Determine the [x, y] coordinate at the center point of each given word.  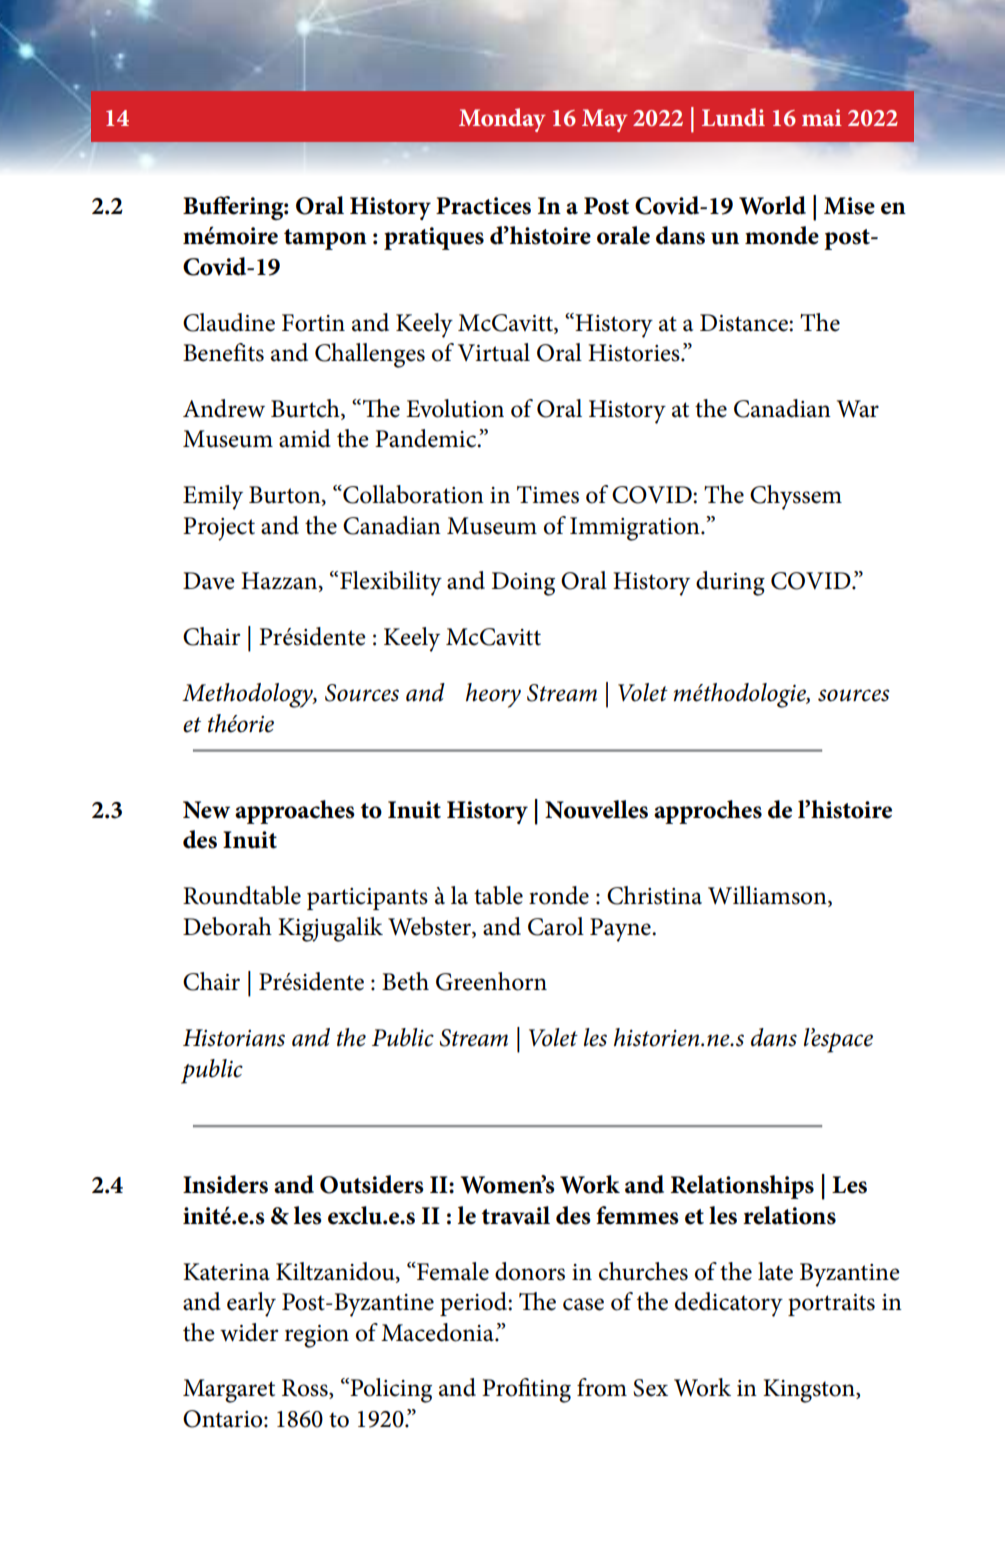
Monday [502, 120]
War [858, 409]
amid [305, 438]
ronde [559, 895]
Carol [556, 926]
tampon [325, 239]
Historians [234, 1038]
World [772, 205]
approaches [295, 812]
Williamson [768, 896]
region [317, 1336]
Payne [621, 930]
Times [548, 495]
